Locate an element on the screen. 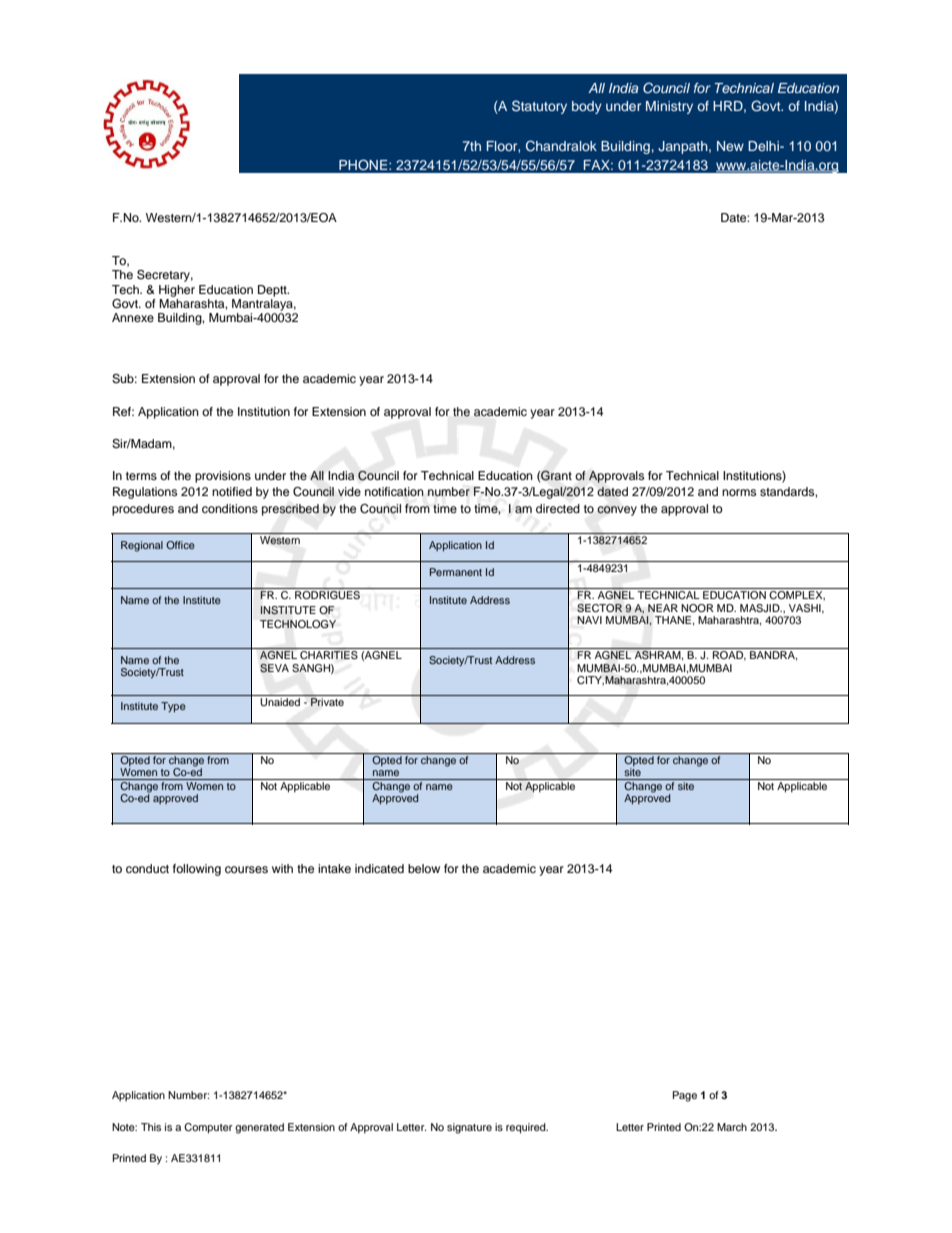 Image resolution: width=952 pixels, height=1233 pixels. Page is located at coordinates (685, 1096).
